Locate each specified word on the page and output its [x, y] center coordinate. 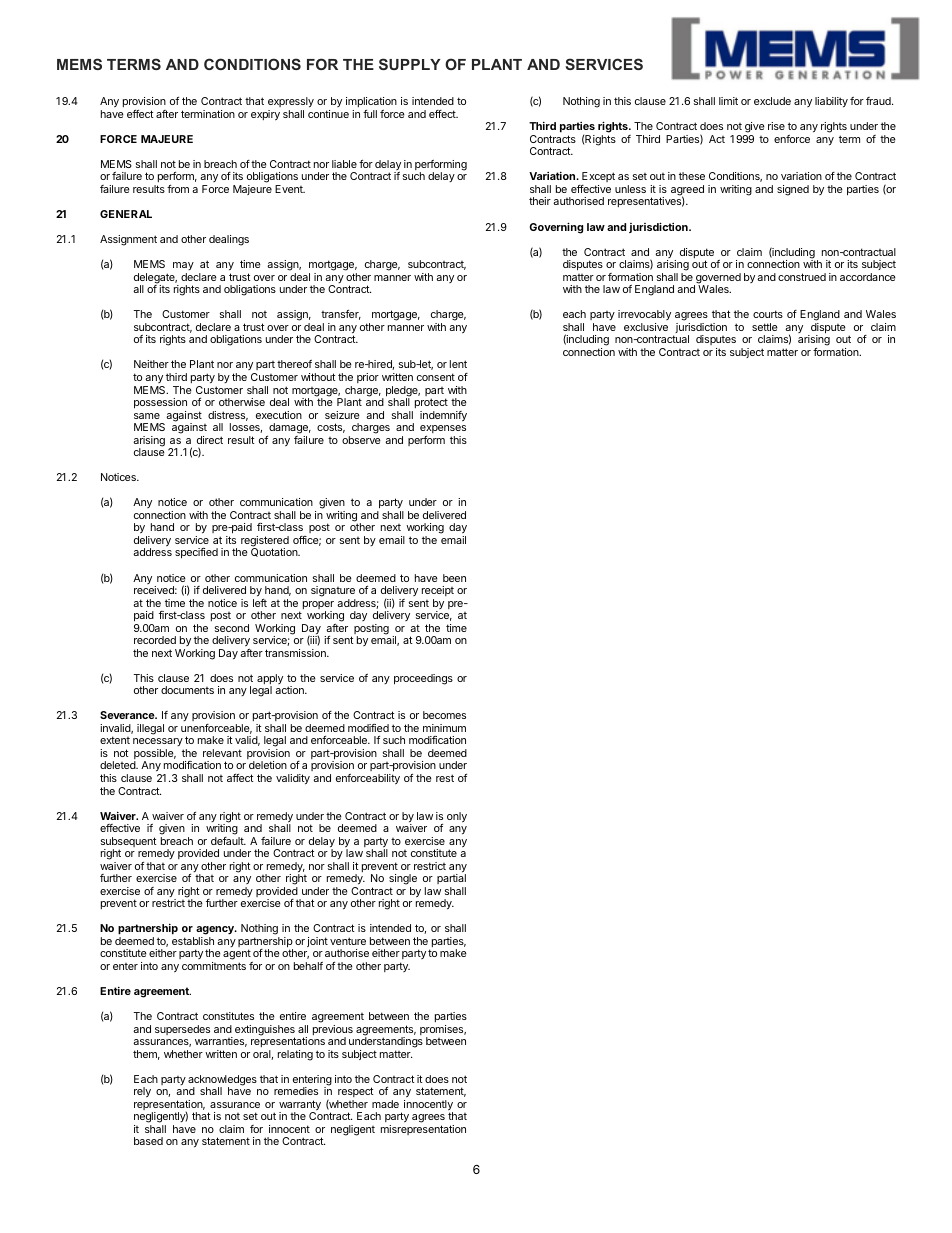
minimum [444, 728]
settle [765, 327]
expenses [443, 429]
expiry [265, 115]
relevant [222, 753]
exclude [772, 101]
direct [210, 440]
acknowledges [222, 1081]
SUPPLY [410, 64]
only [457, 817]
